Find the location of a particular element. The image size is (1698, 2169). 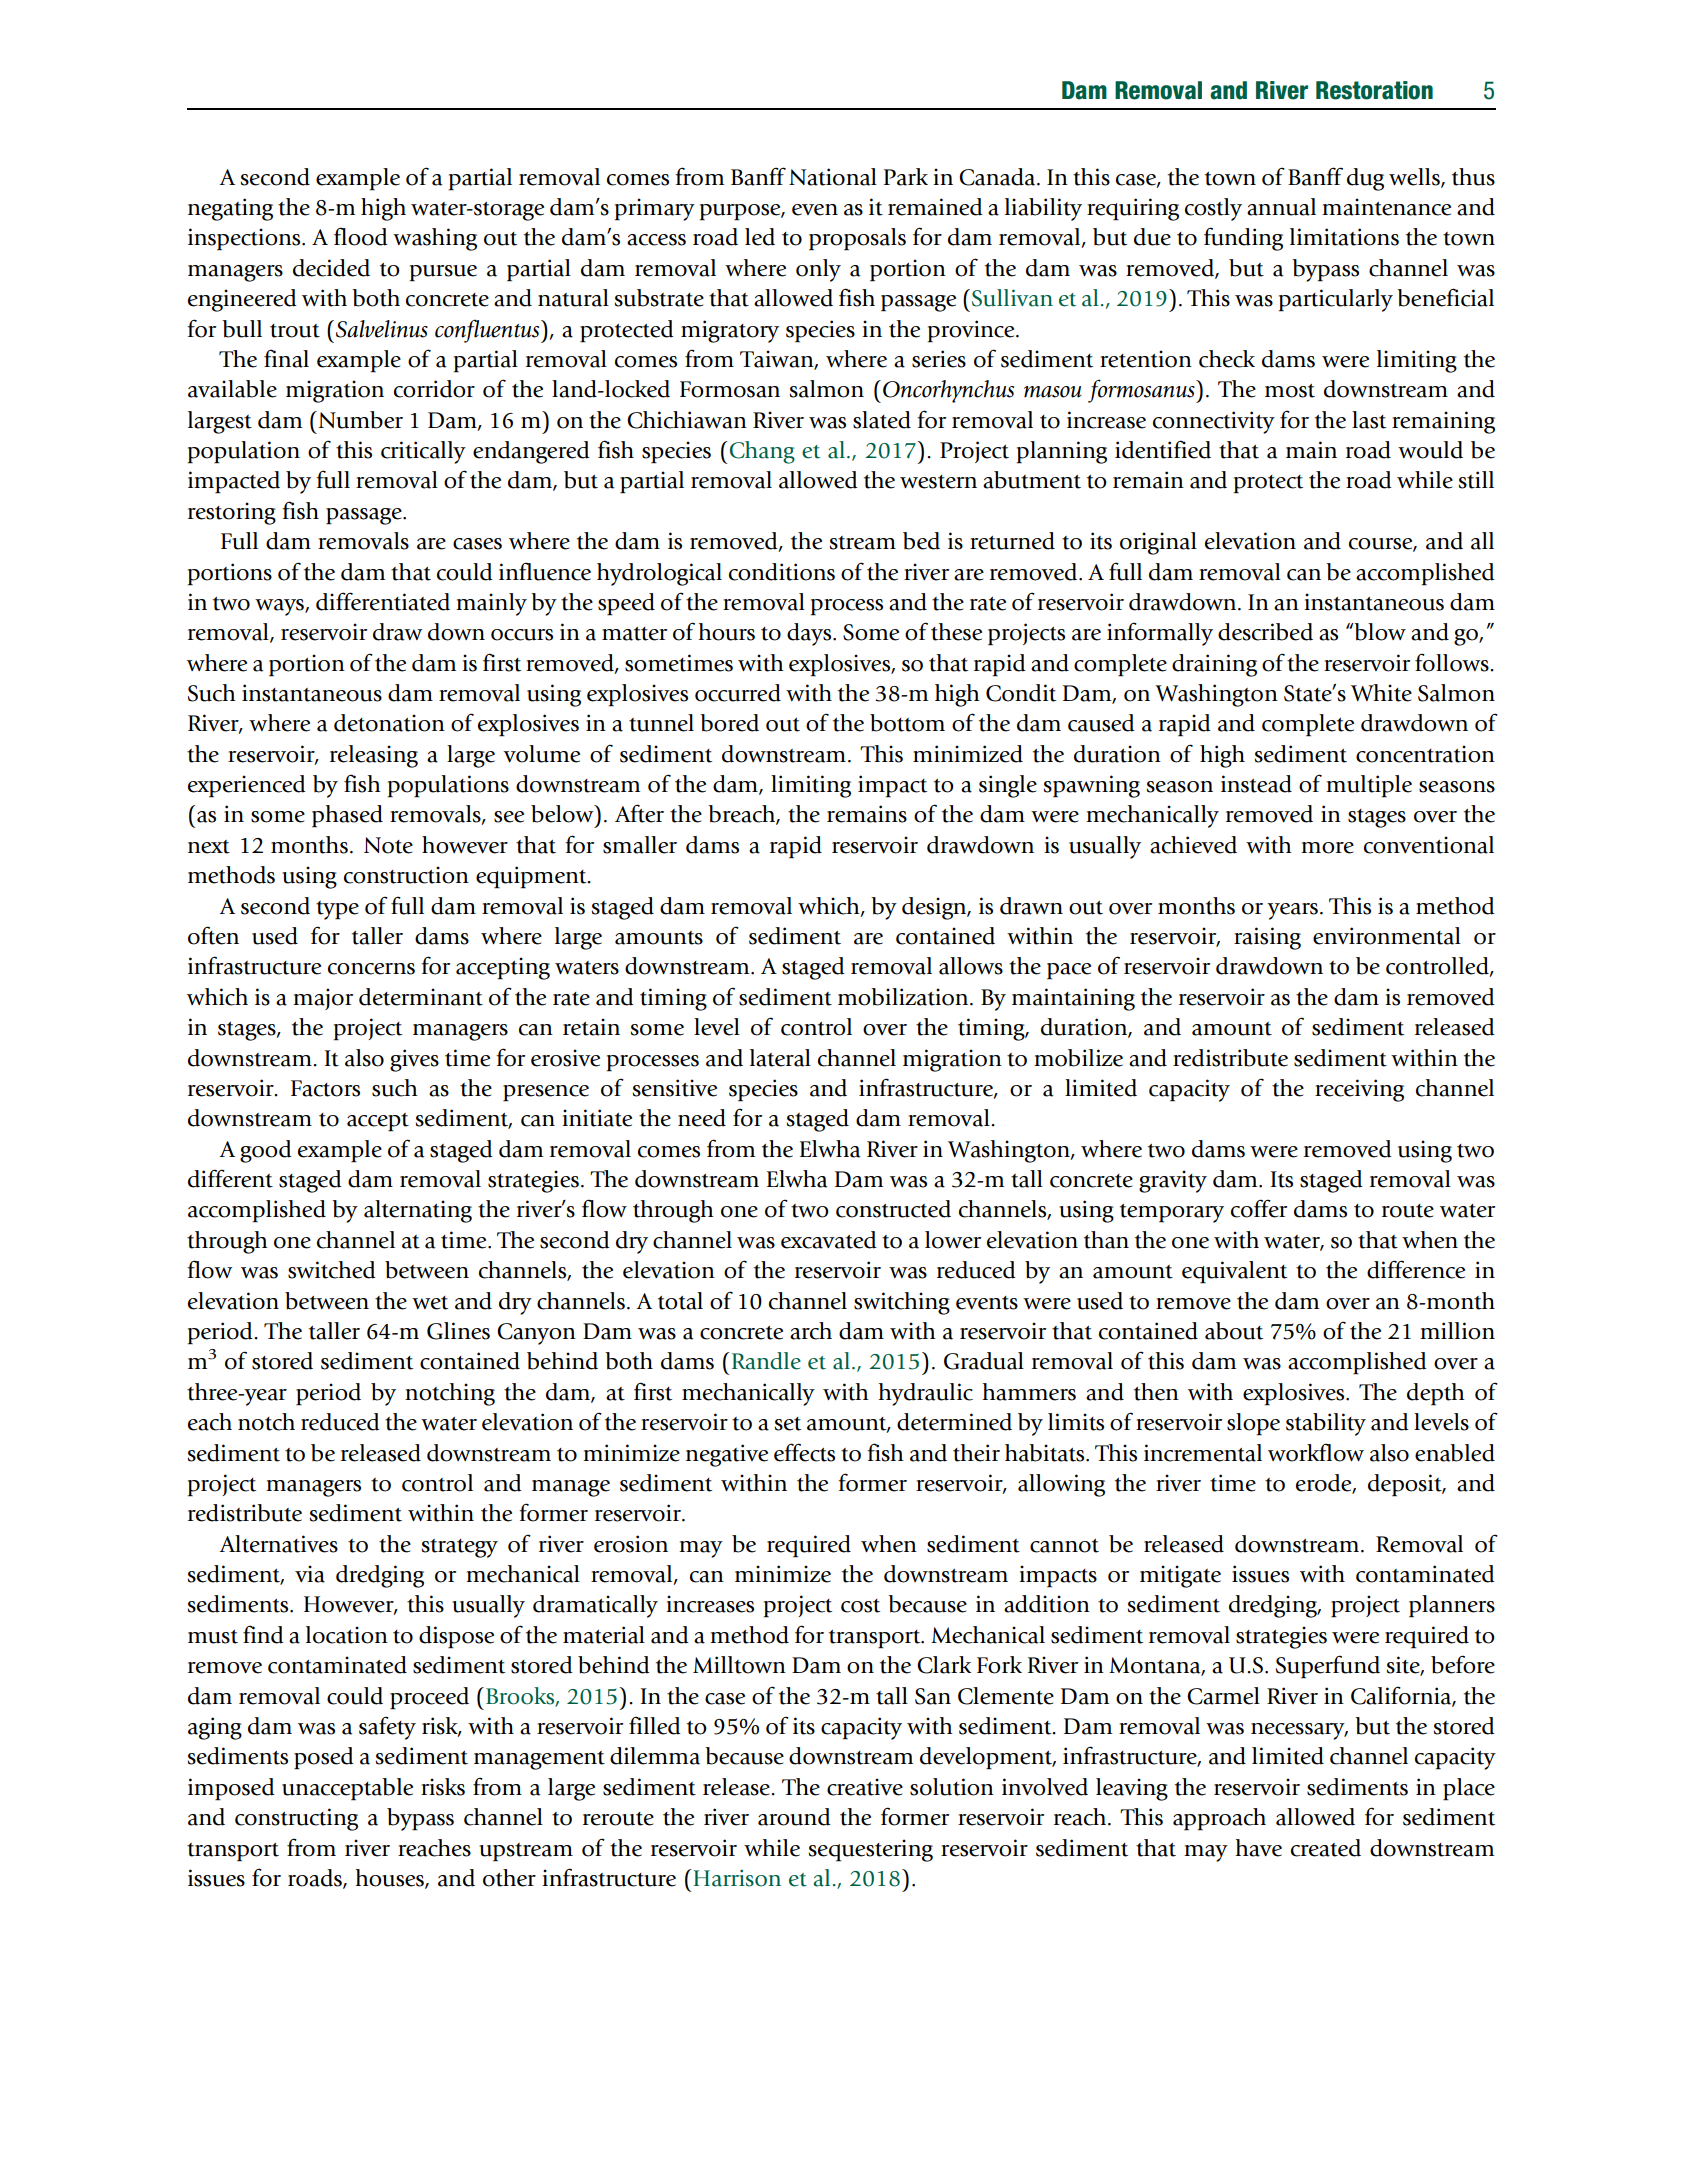

flood is located at coordinates (361, 236).
